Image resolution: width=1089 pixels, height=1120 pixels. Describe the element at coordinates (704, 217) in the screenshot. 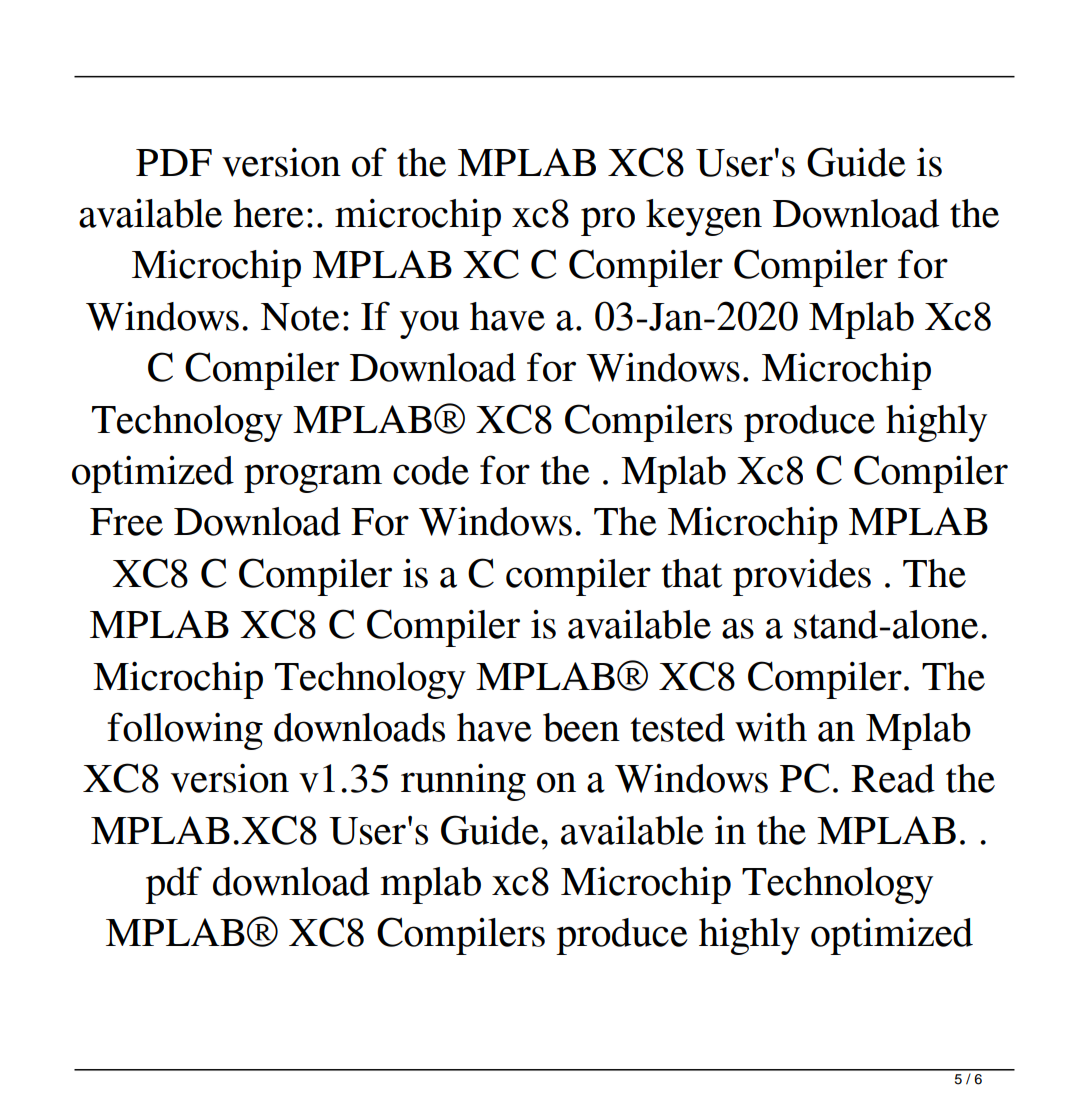

I see `keygen` at that location.
